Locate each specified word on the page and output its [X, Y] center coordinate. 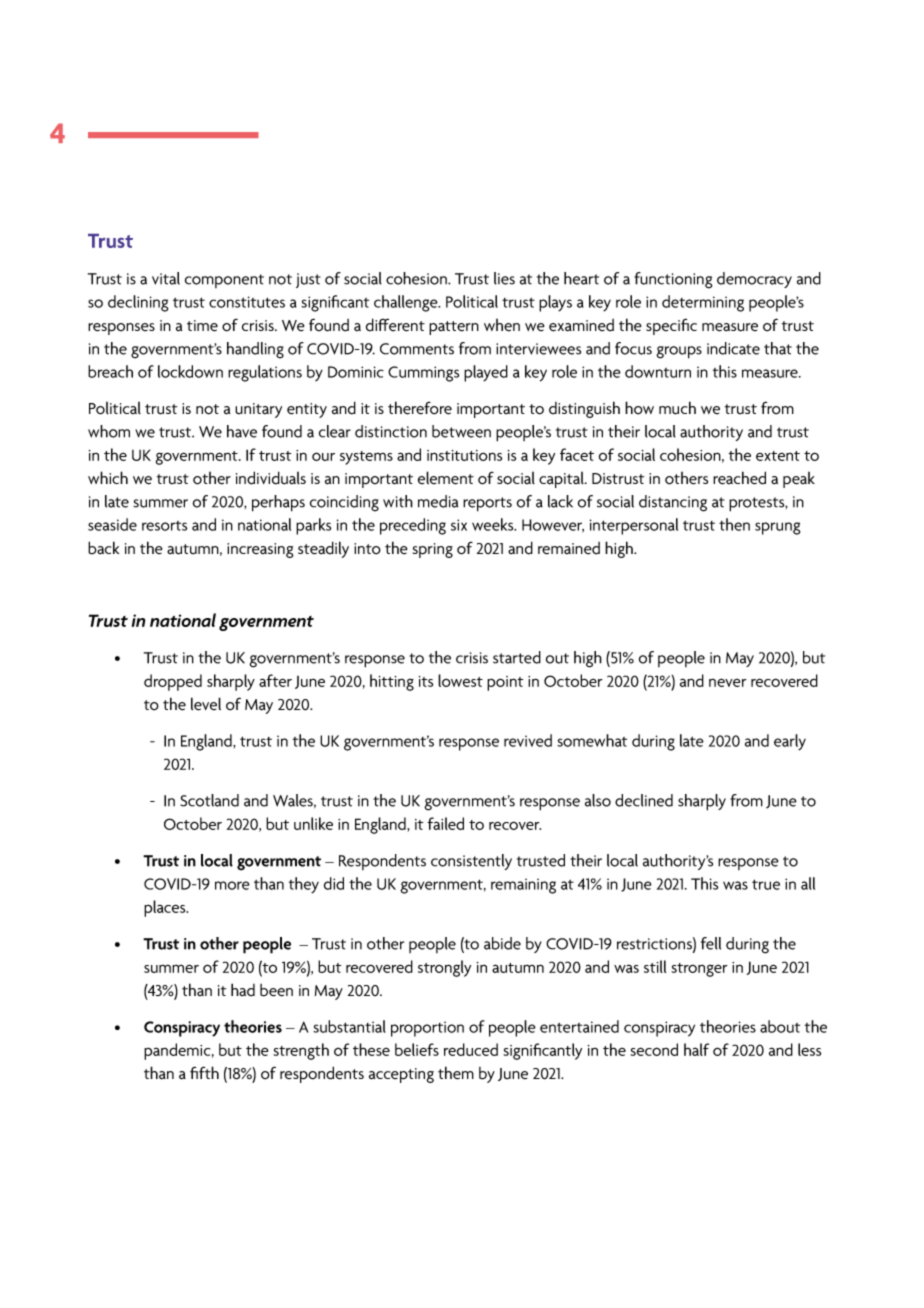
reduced [471, 1049]
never [728, 682]
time [202, 326]
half [696, 1049]
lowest [460, 680]
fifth [204, 1072]
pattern [454, 328]
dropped [173, 682]
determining [703, 303]
